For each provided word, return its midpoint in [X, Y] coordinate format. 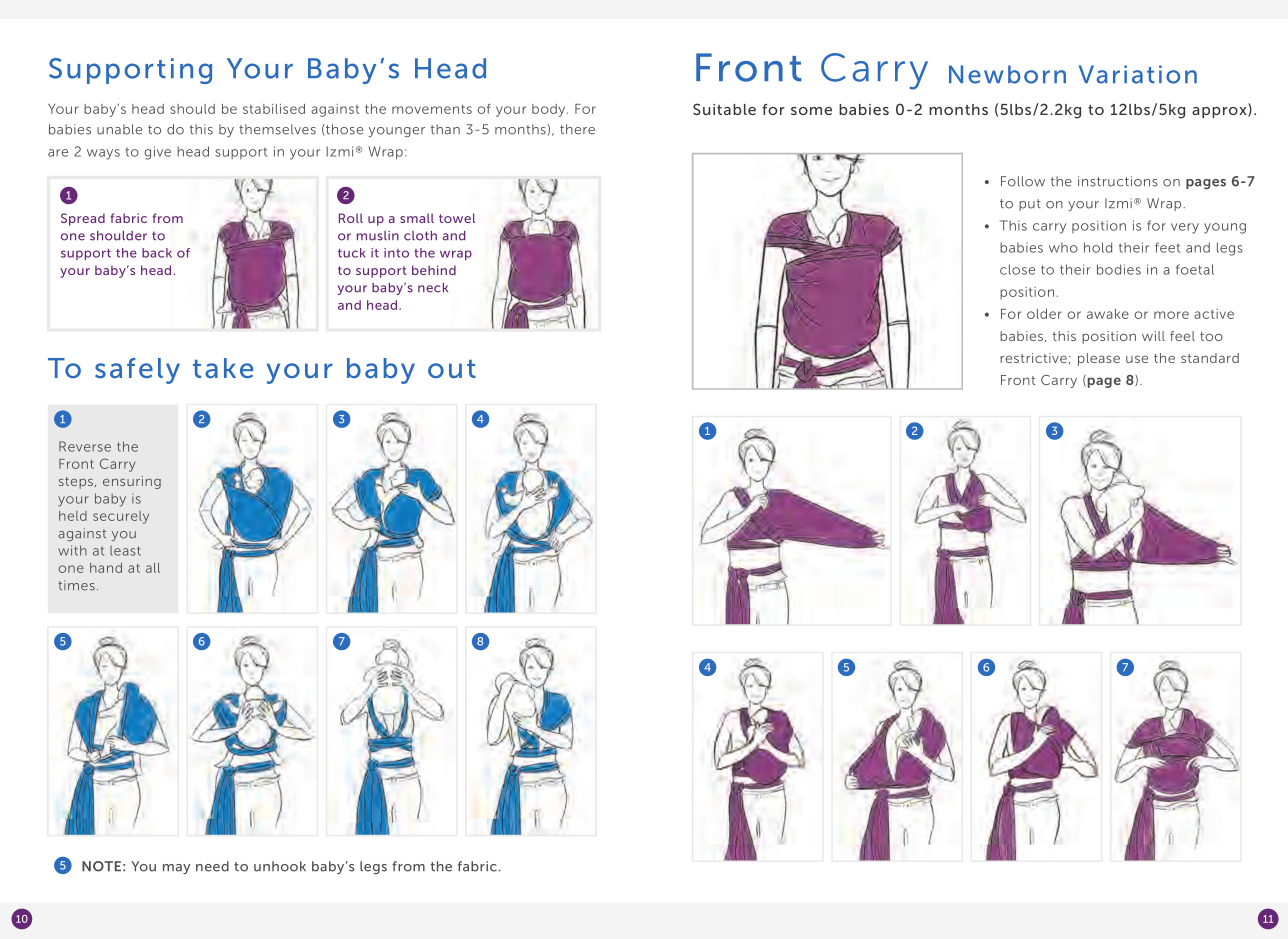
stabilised [274, 109]
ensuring [132, 482]
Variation [1138, 74]
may [176, 869]
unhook [280, 866]
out [452, 369]
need [212, 866]
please [1099, 359]
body [550, 110]
